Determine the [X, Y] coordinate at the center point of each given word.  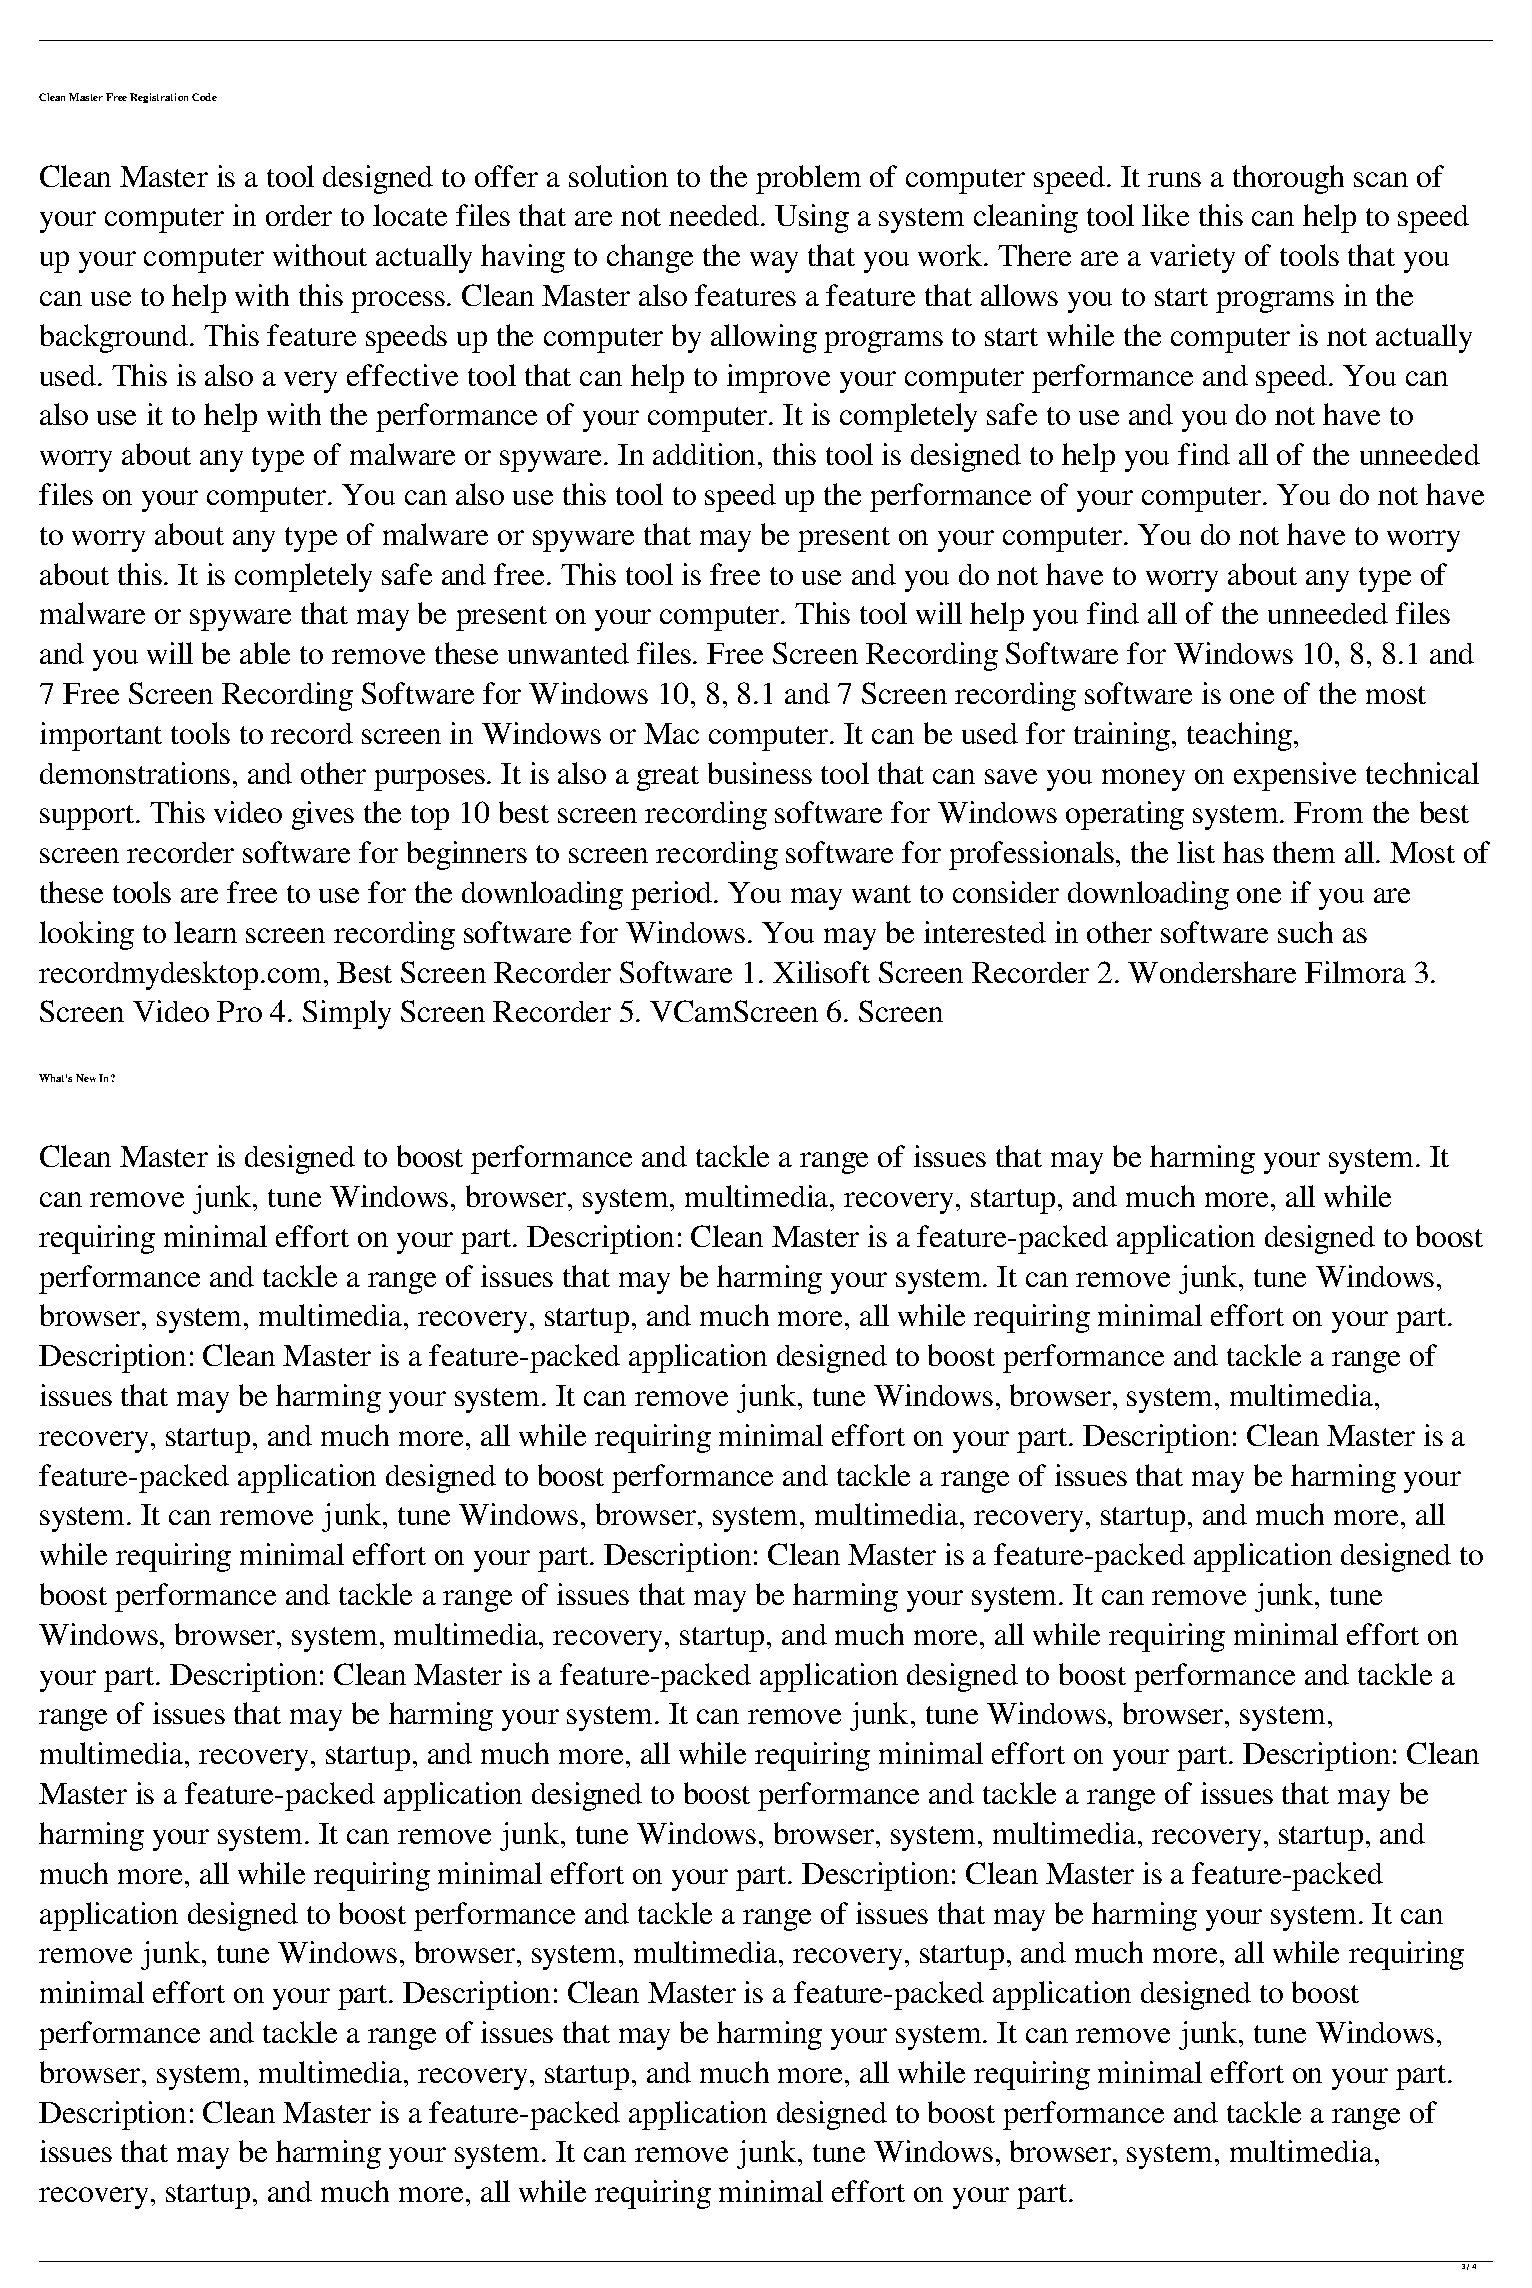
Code [204, 97]
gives [323, 815]
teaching [1241, 736]
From [1328, 812]
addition [704, 454]
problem [808, 179]
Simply [347, 1014]
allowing [764, 338]
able [265, 653]
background [114, 338]
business [760, 773]
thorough [1288, 179]
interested [985, 932]
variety [1192, 258]
